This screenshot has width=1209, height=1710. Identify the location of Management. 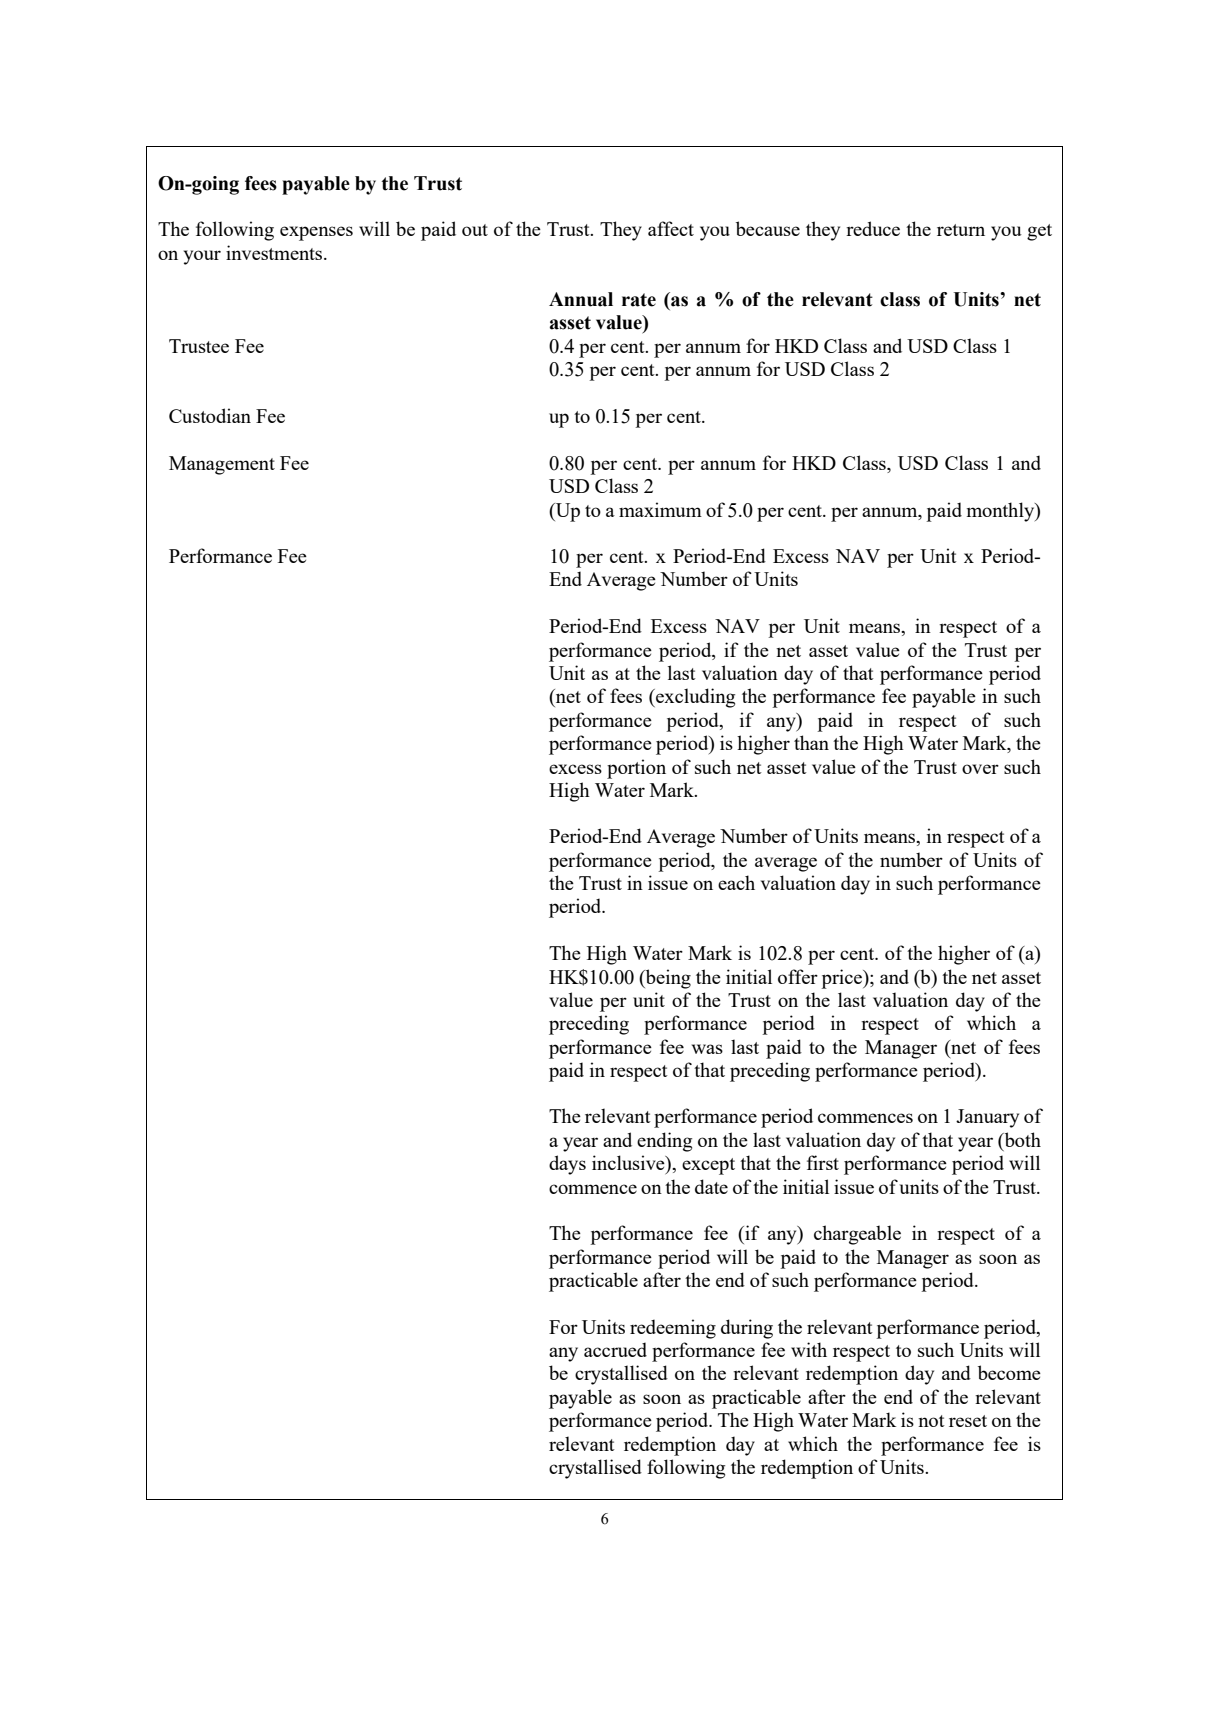
(222, 465).
